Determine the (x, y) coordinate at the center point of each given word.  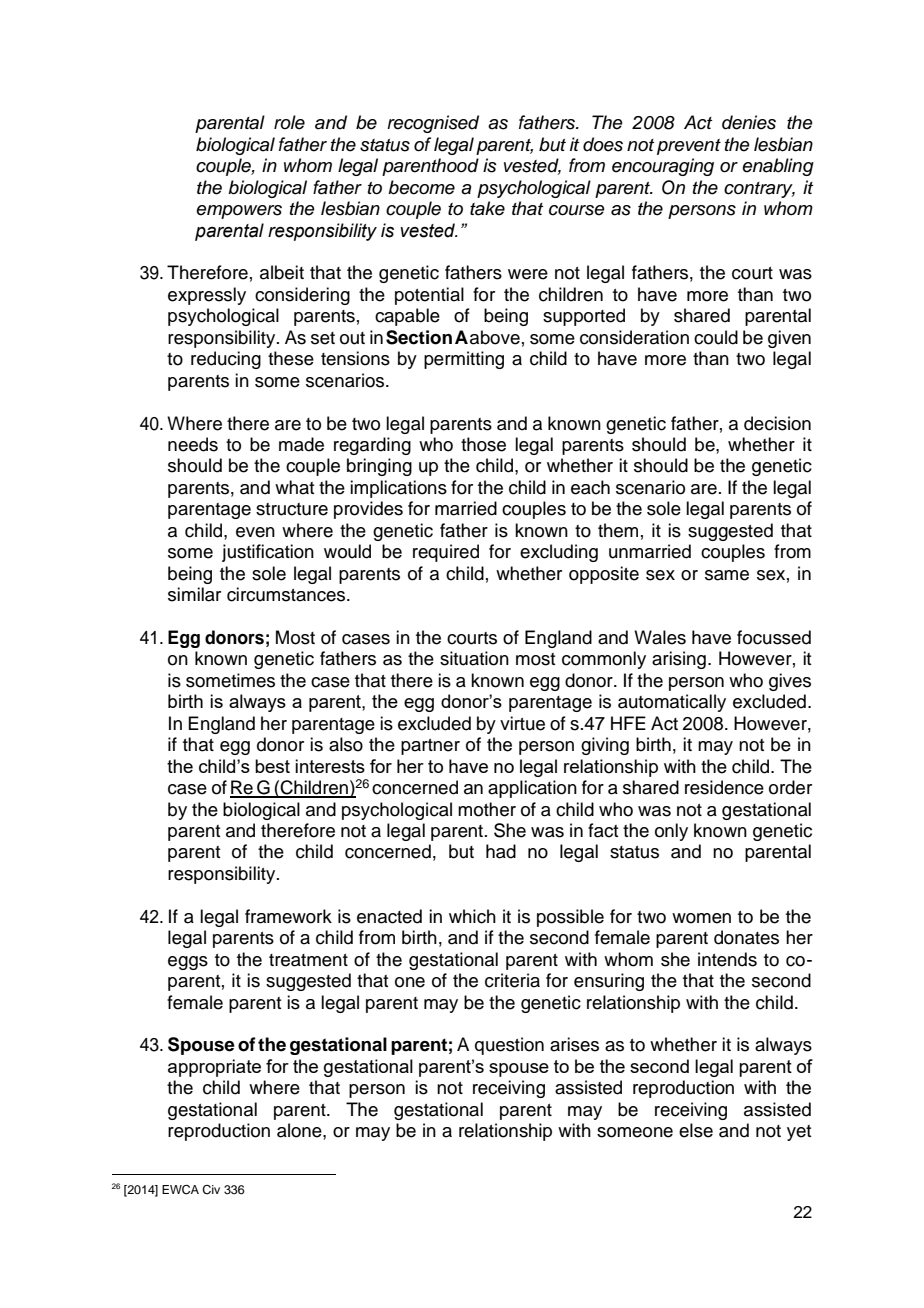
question (509, 1046)
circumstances (287, 594)
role (289, 122)
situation (474, 658)
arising (679, 660)
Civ (211, 1190)
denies (749, 122)
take (487, 208)
